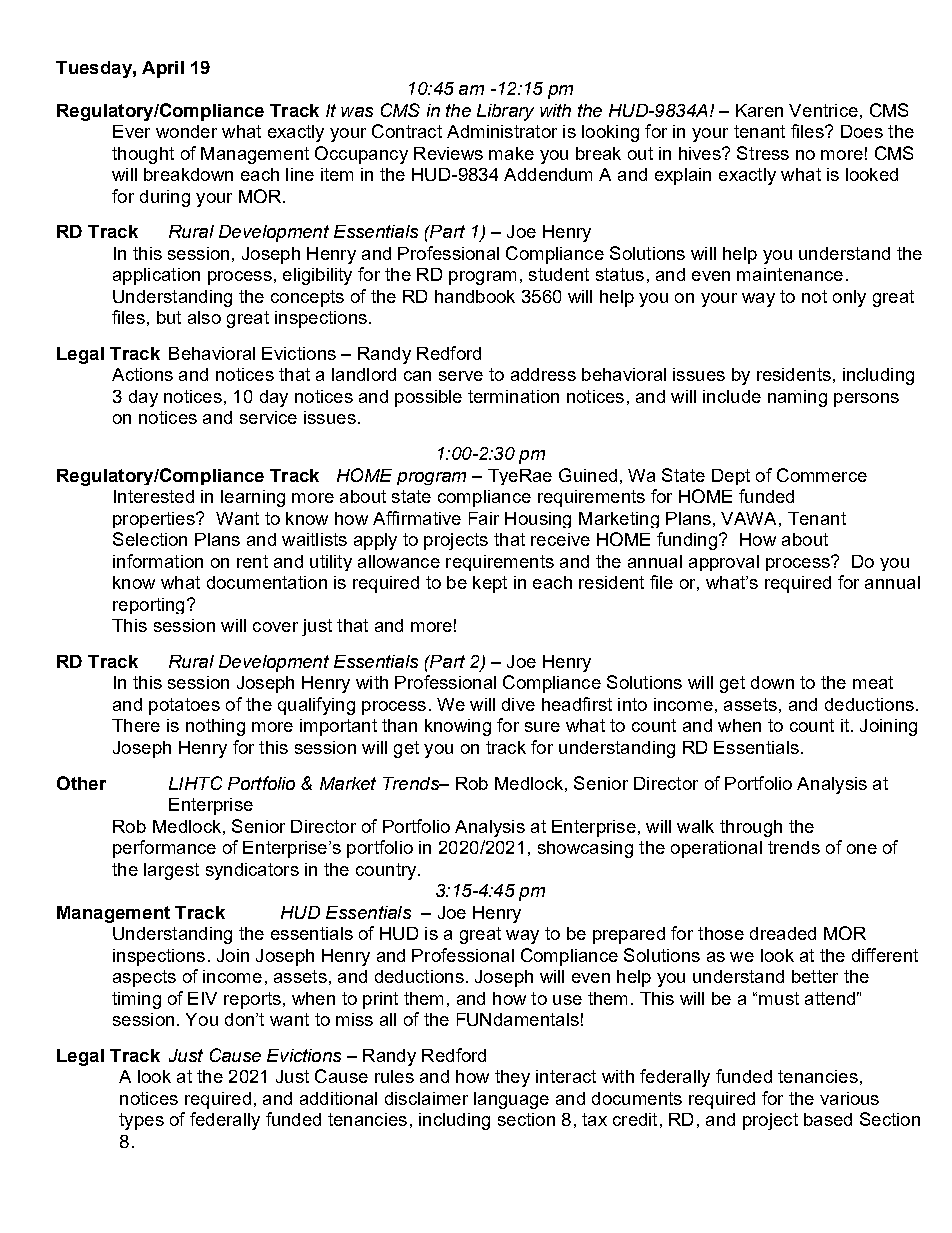 This screenshot has width=952, height=1233. What do you see at coordinates (518, 704) in the screenshot?
I see `dive` at bounding box center [518, 704].
